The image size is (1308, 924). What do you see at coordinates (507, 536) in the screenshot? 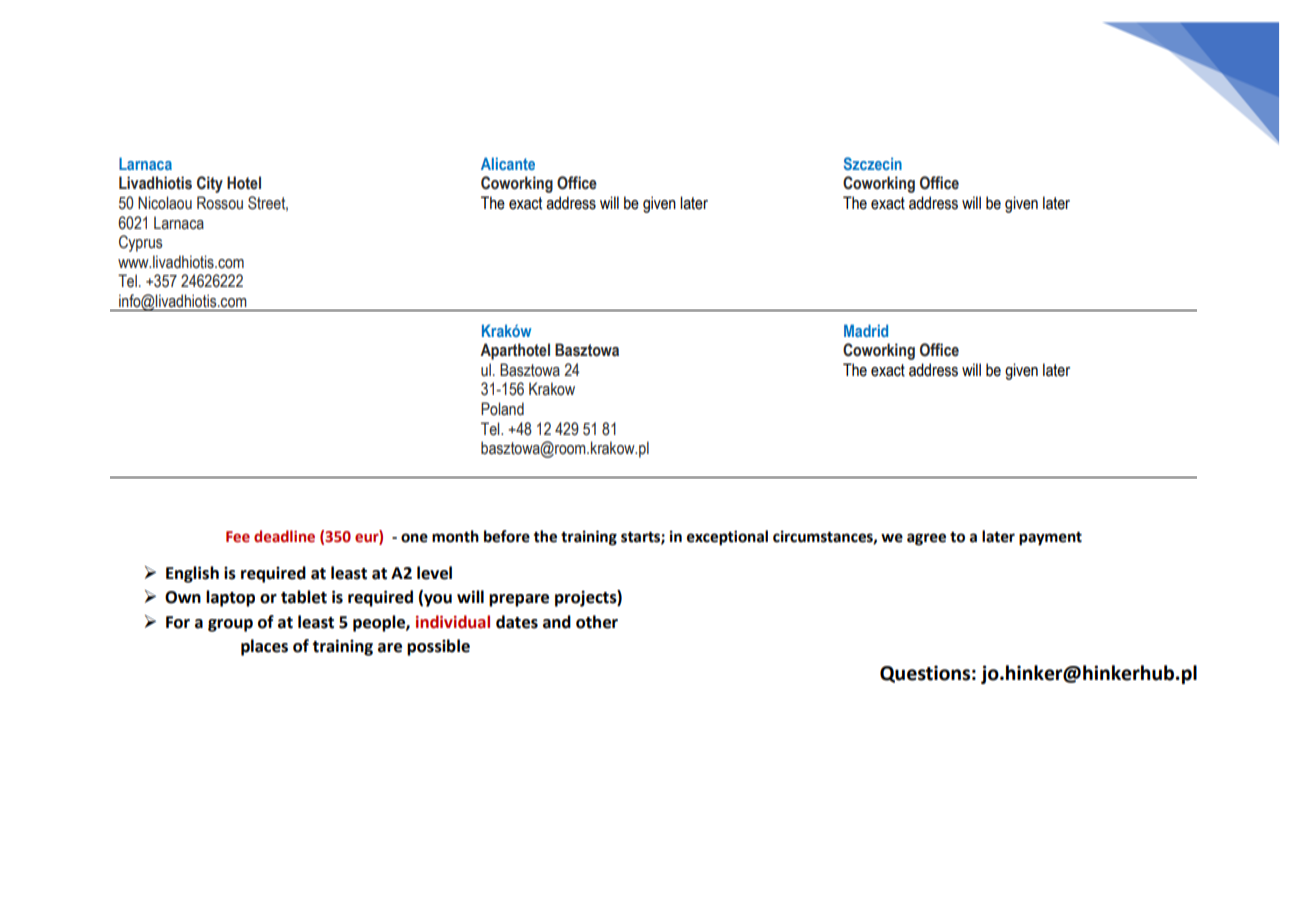
I see `before` at bounding box center [507, 536].
